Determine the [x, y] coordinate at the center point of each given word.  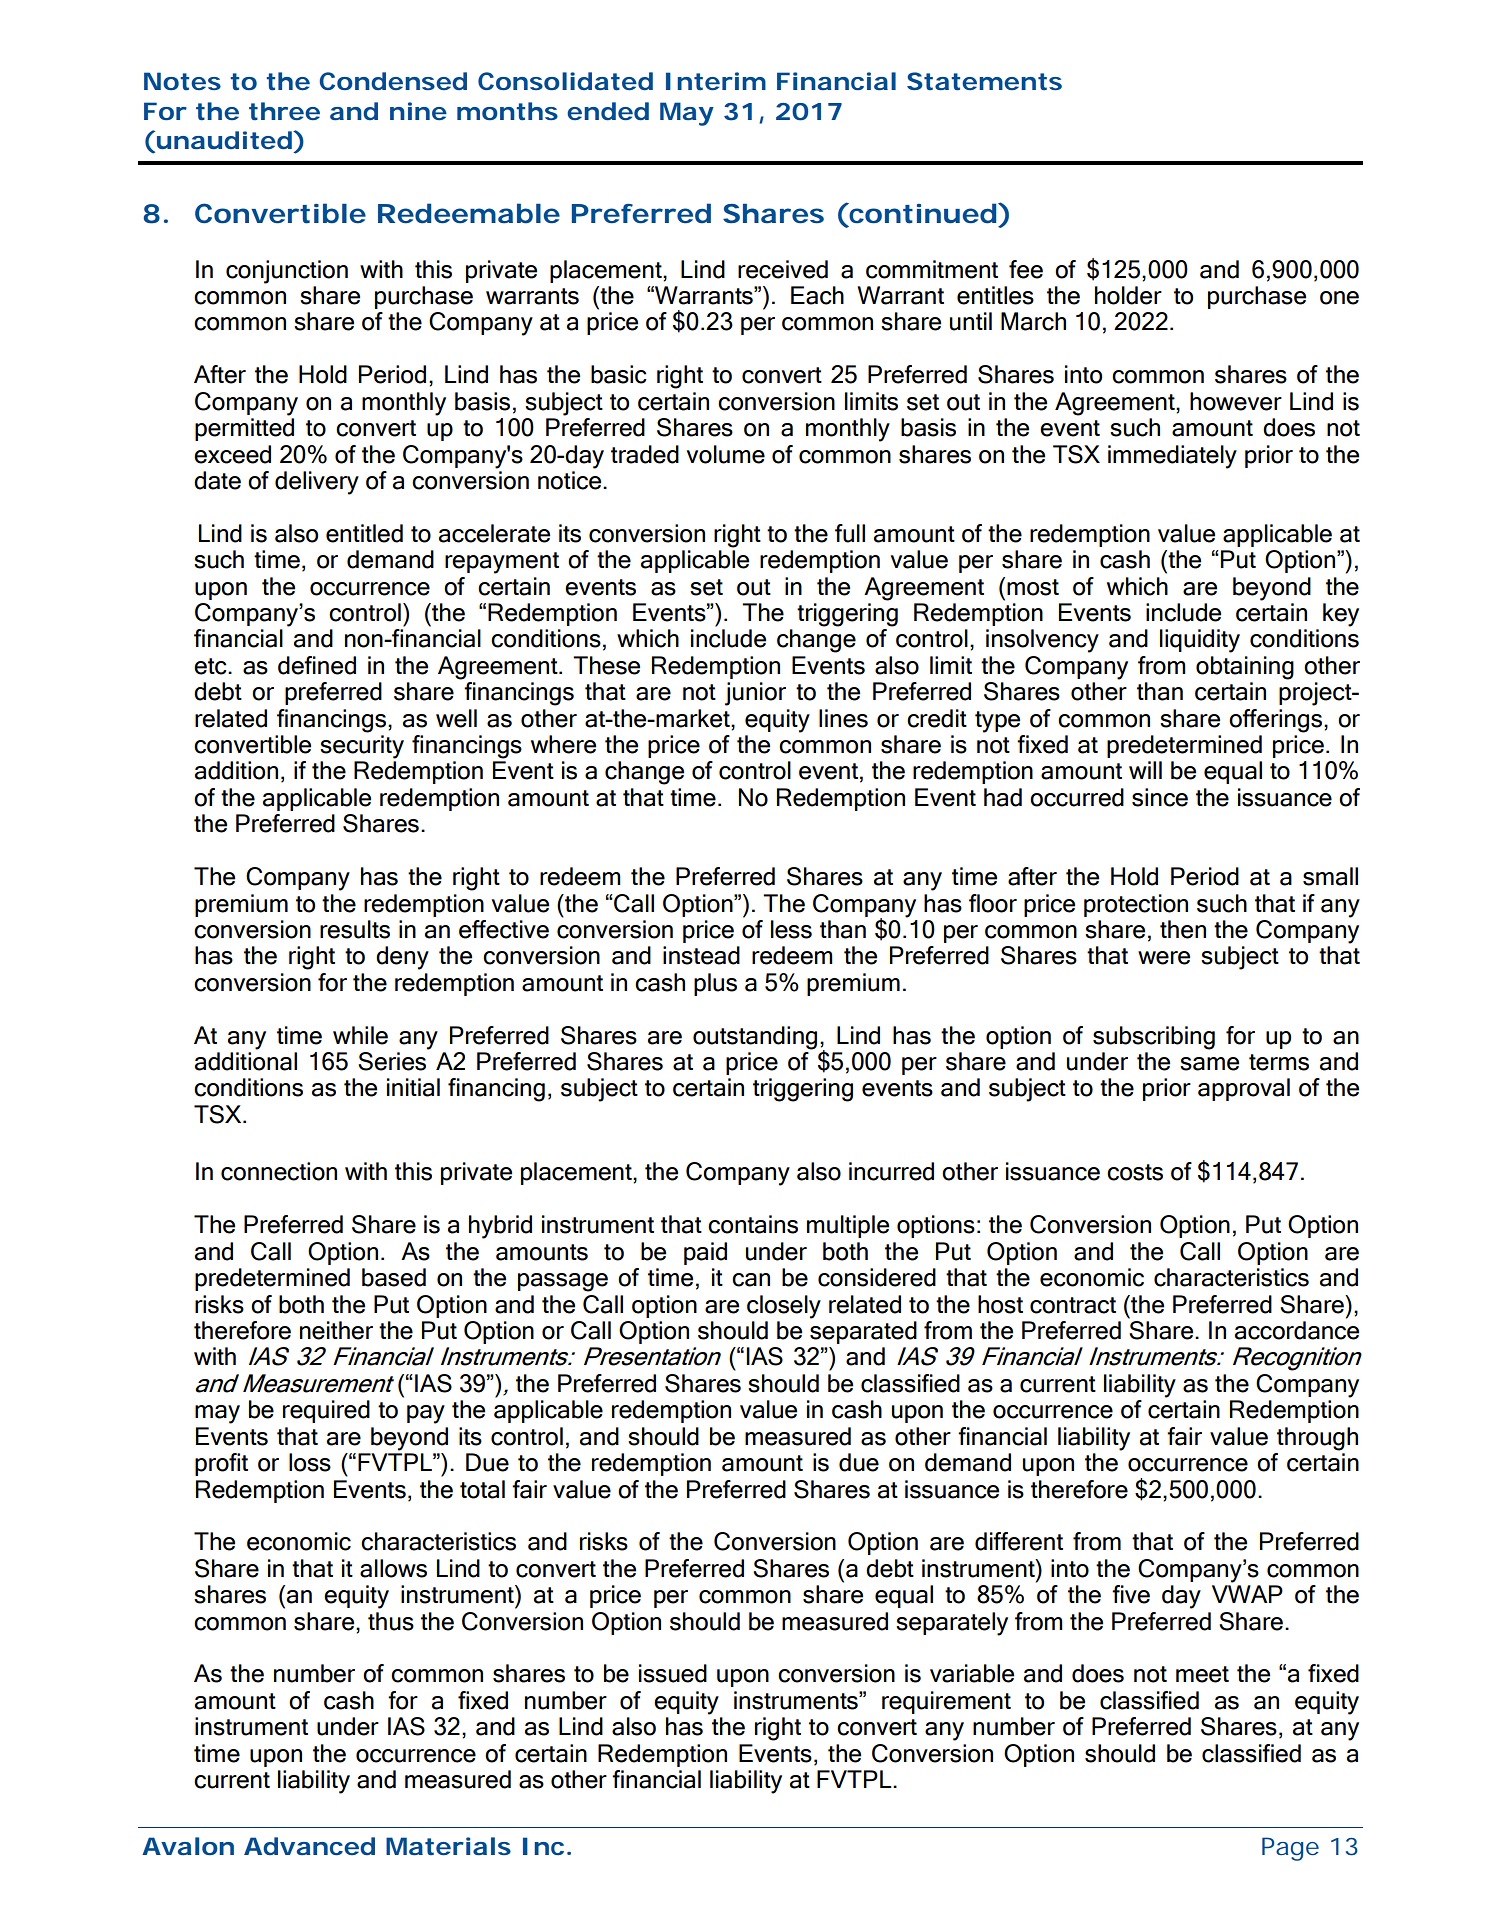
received [783, 269]
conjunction [287, 272]
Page [1290, 1849]
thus [391, 1621]
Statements [984, 81]
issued [673, 1673]
